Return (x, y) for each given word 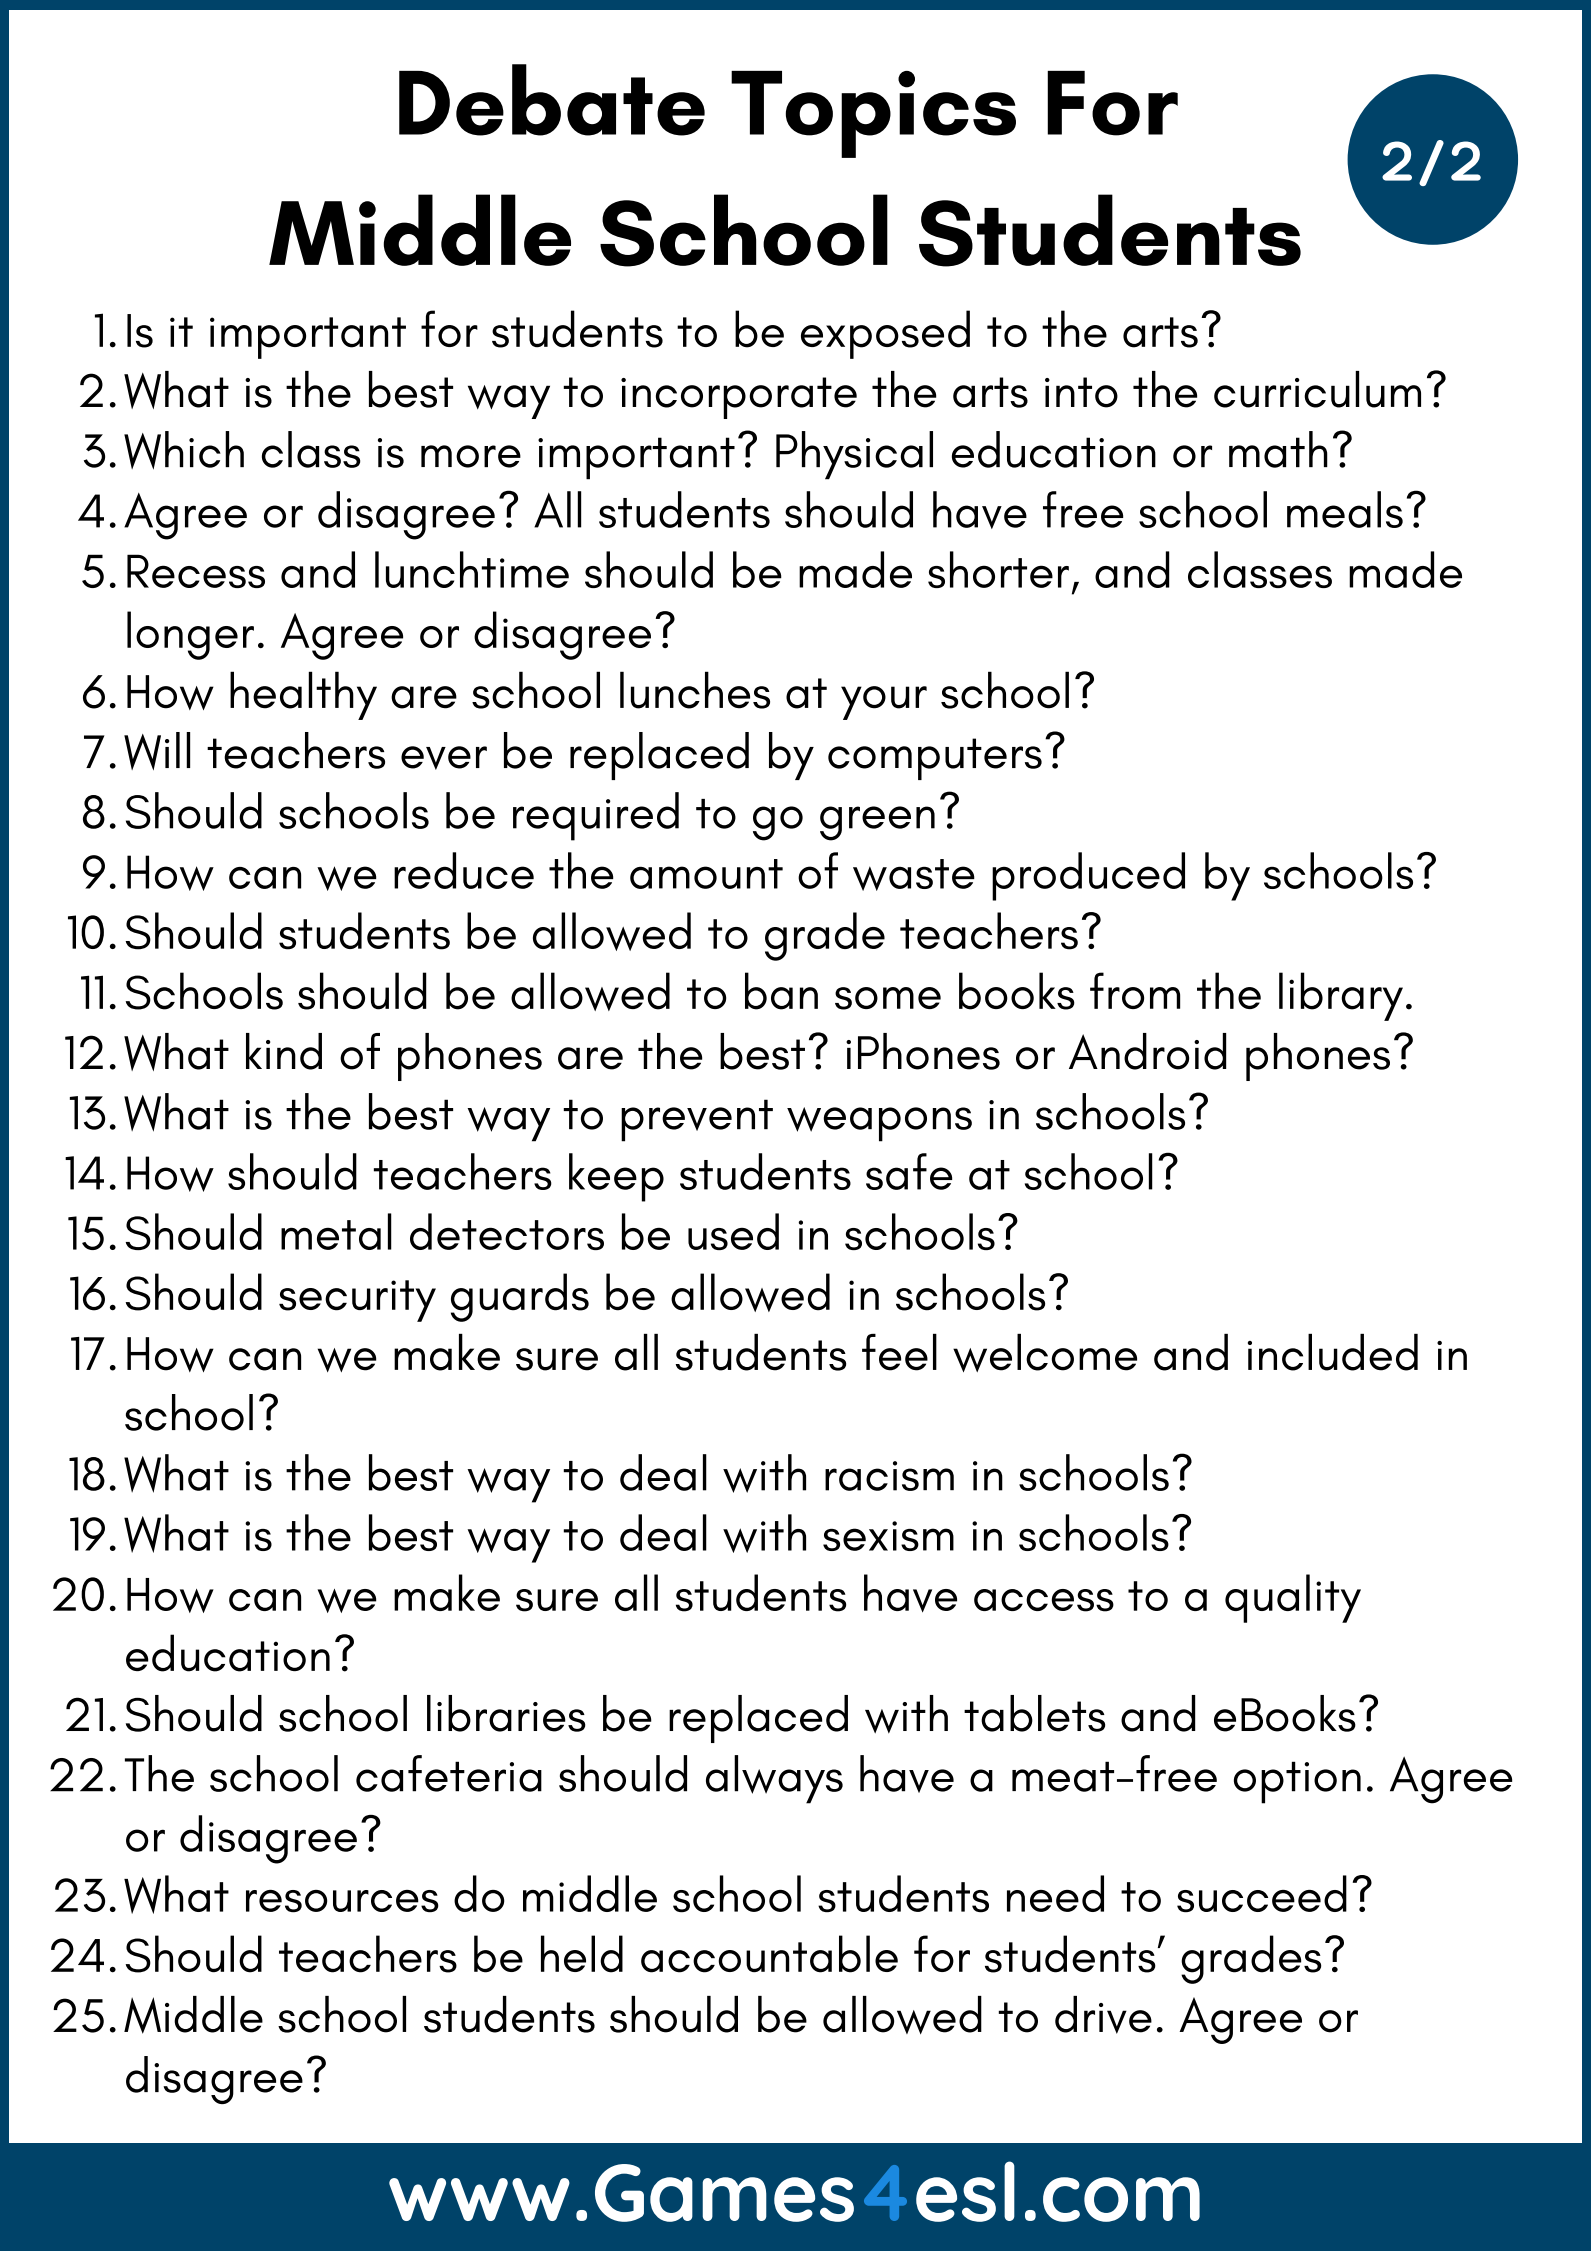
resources (342, 1901)
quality (1293, 1598)
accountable (769, 1954)
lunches (695, 690)
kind (284, 1051)
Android (1147, 1051)
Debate (552, 100)
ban (781, 991)
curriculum (1317, 389)
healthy (303, 695)
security (357, 1301)
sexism (888, 1536)
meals (1345, 509)
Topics (873, 114)
